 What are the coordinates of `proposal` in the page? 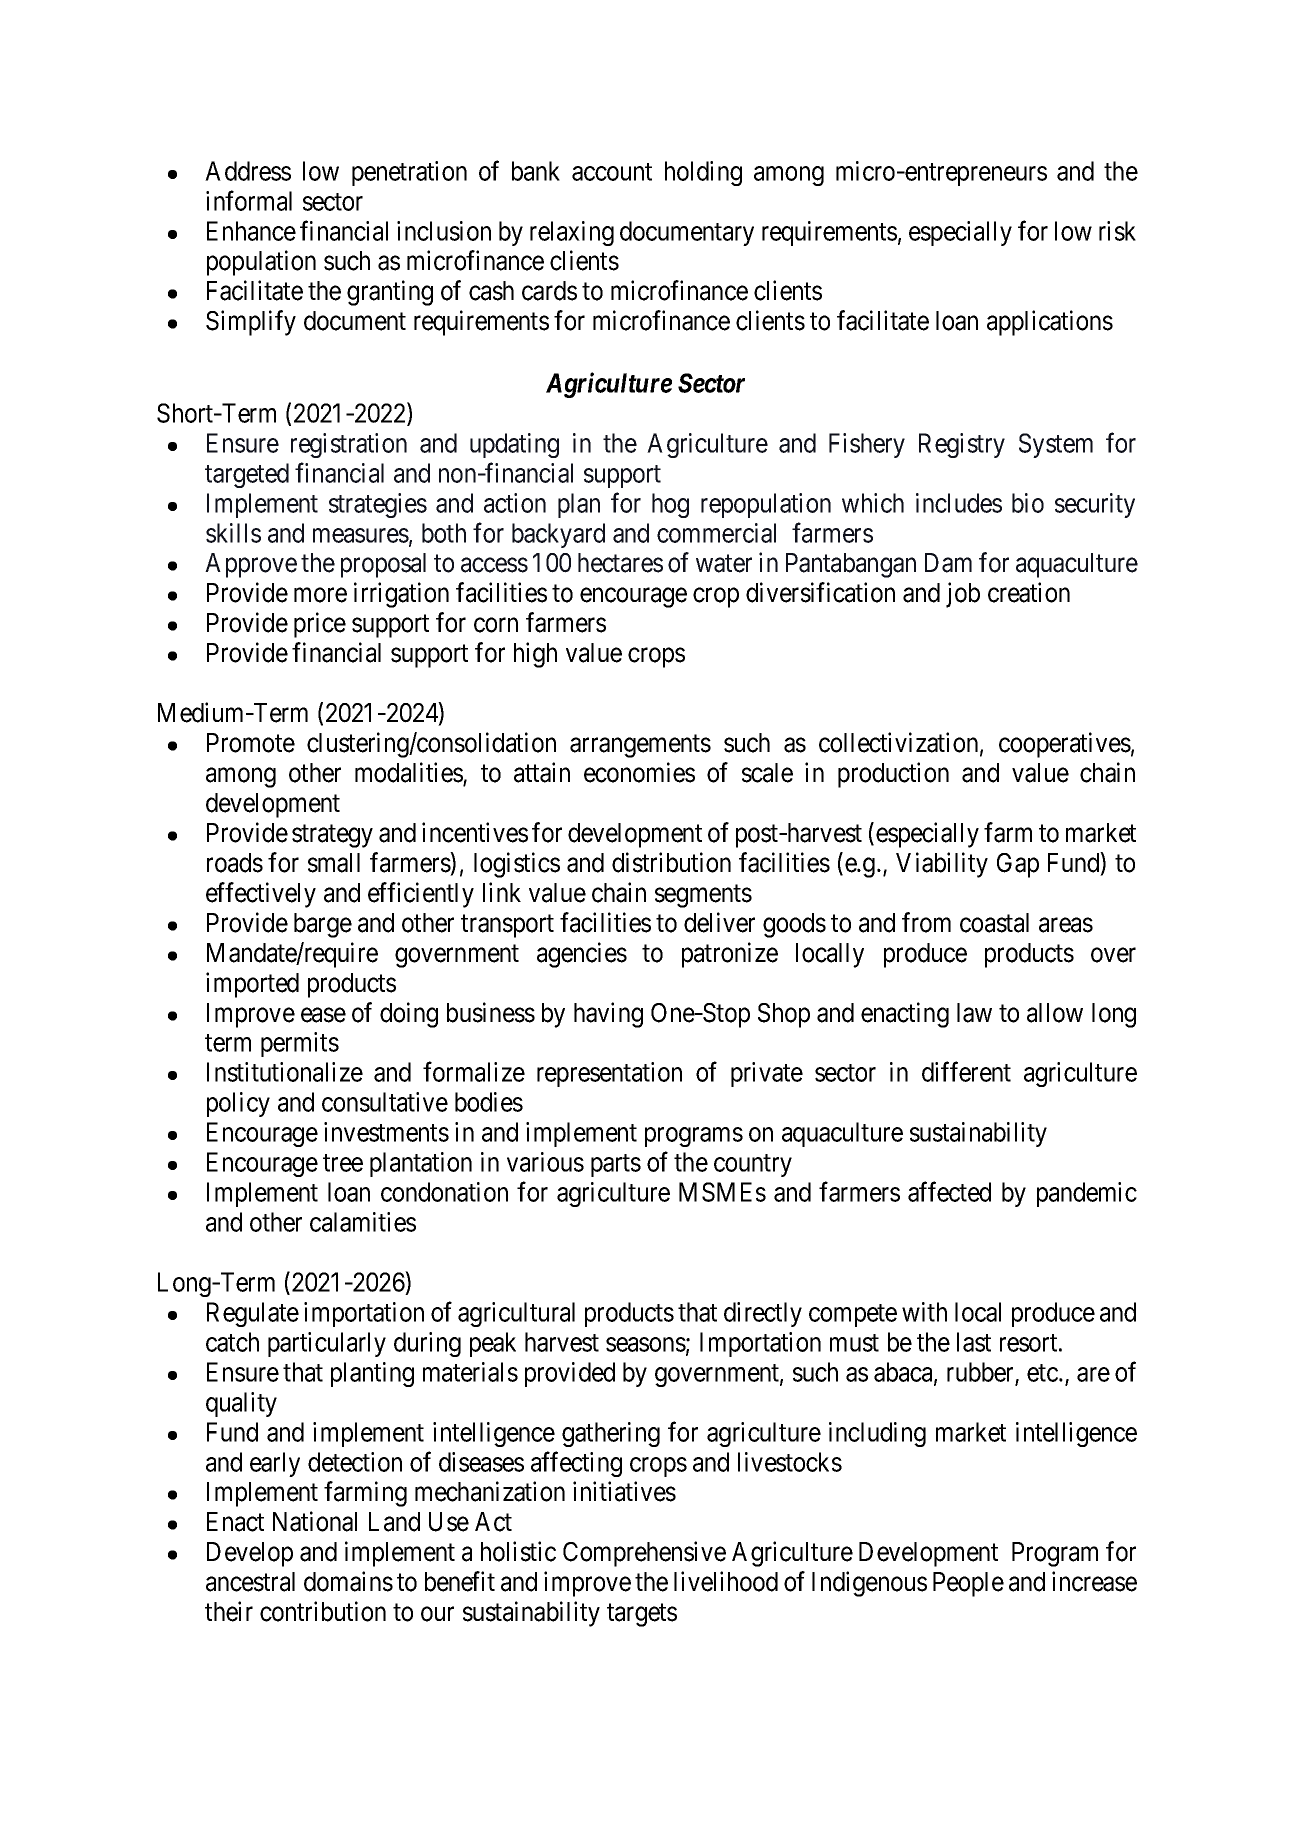 It's located at (383, 565).
